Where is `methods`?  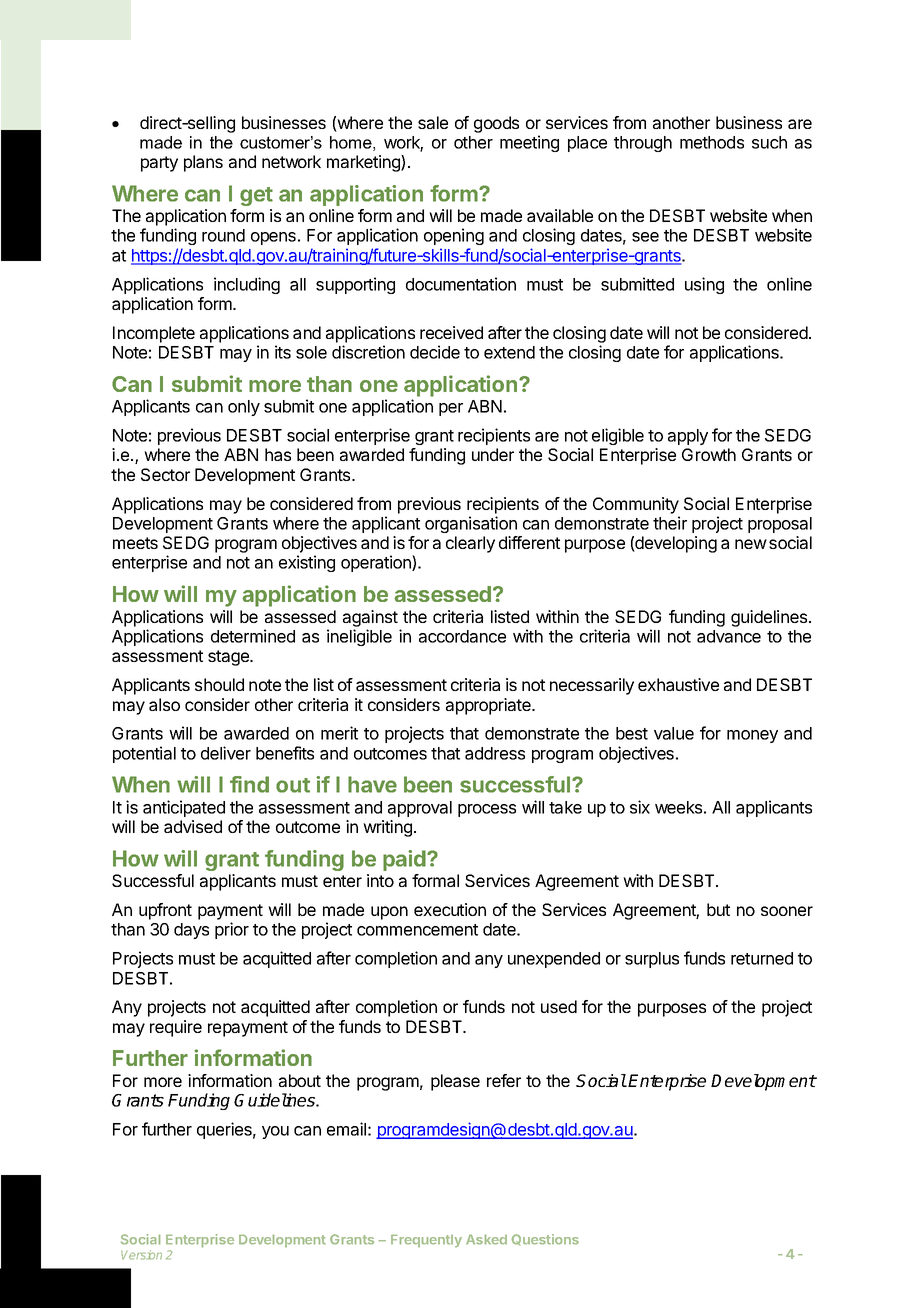 methods is located at coordinates (712, 142).
